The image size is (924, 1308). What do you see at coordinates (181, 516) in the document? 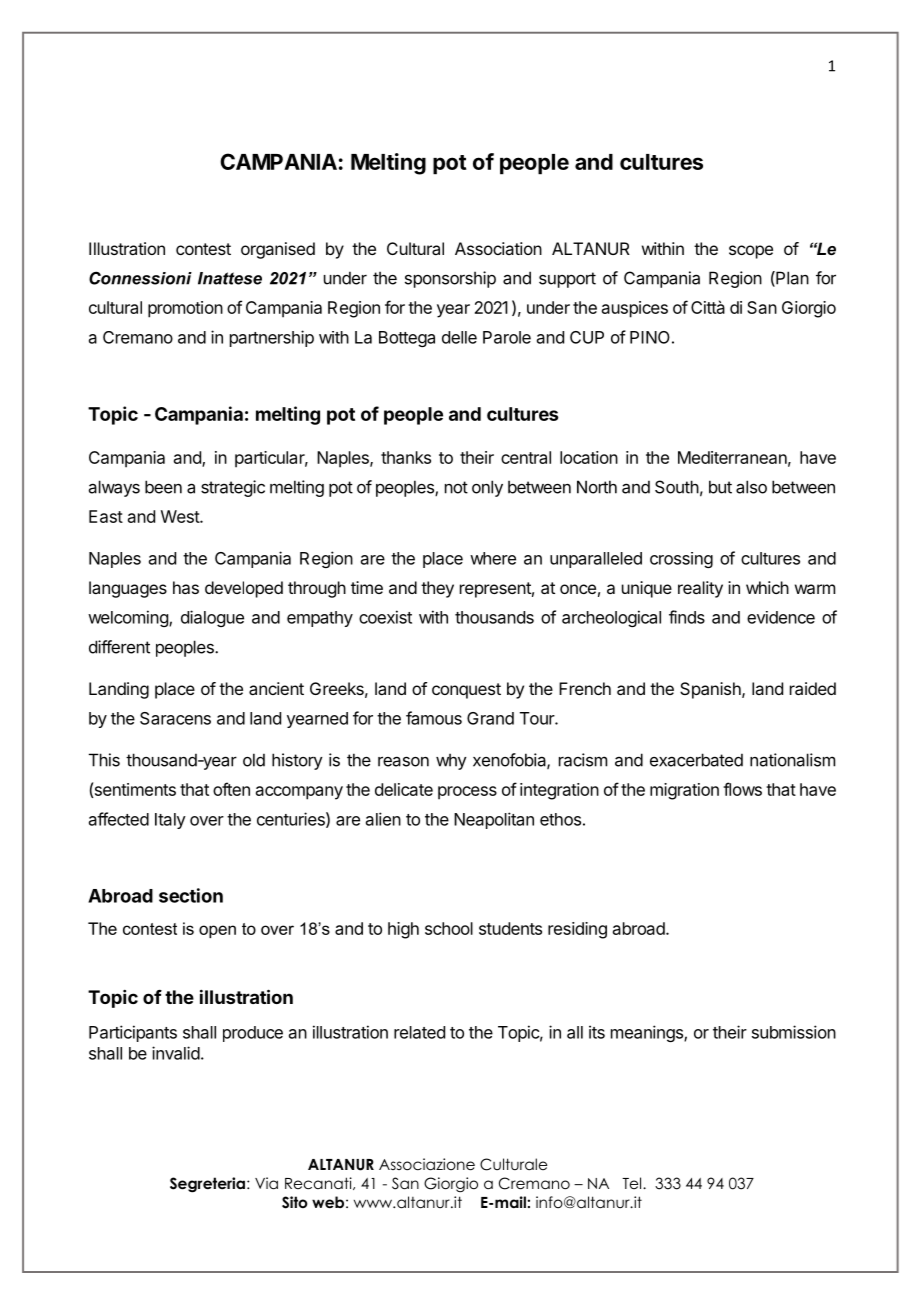
I see `West` at bounding box center [181, 516].
